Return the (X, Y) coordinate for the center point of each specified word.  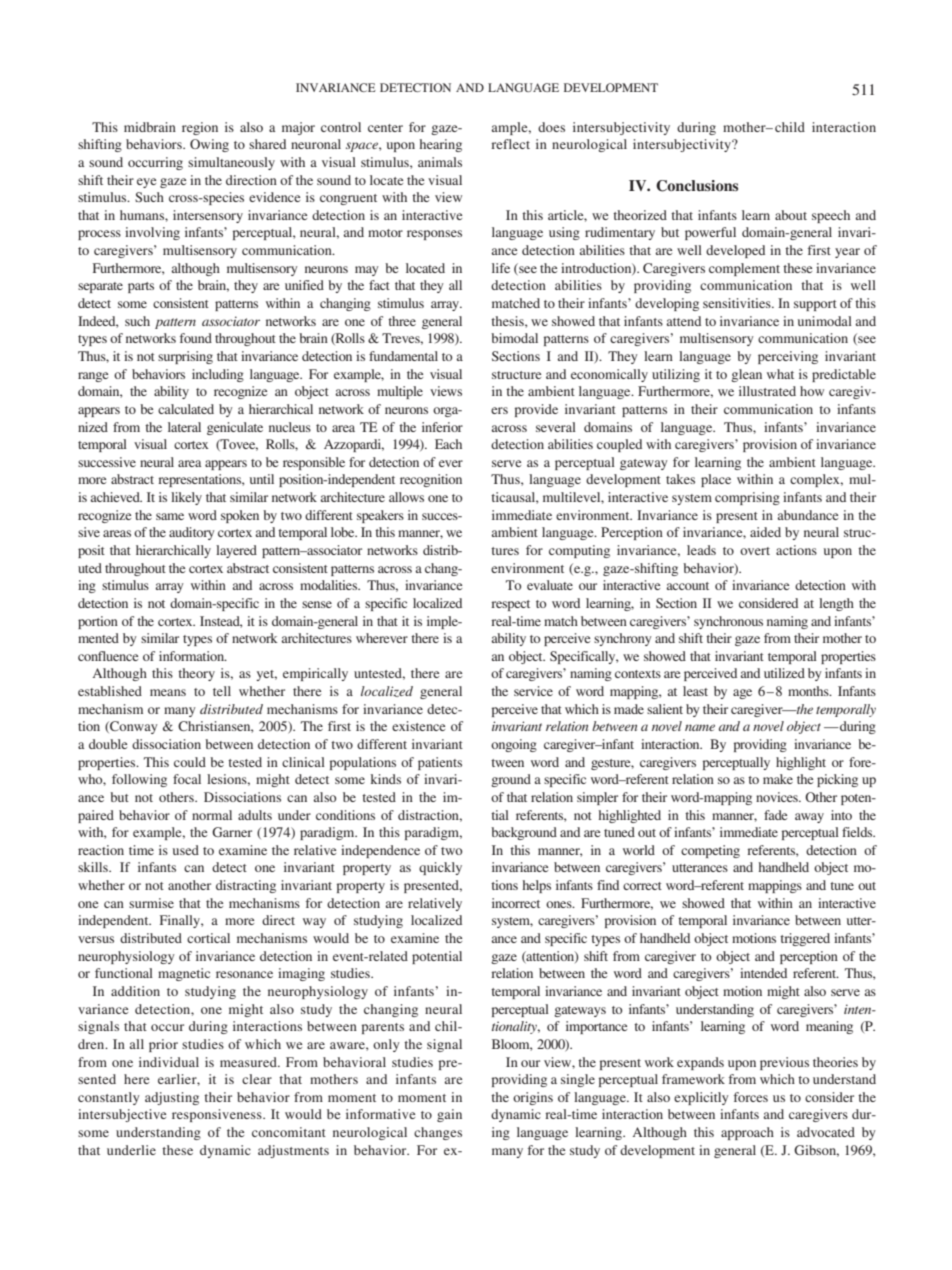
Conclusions (697, 186)
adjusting (172, 1098)
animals (440, 162)
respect (510, 605)
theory (196, 674)
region (200, 128)
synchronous (728, 622)
